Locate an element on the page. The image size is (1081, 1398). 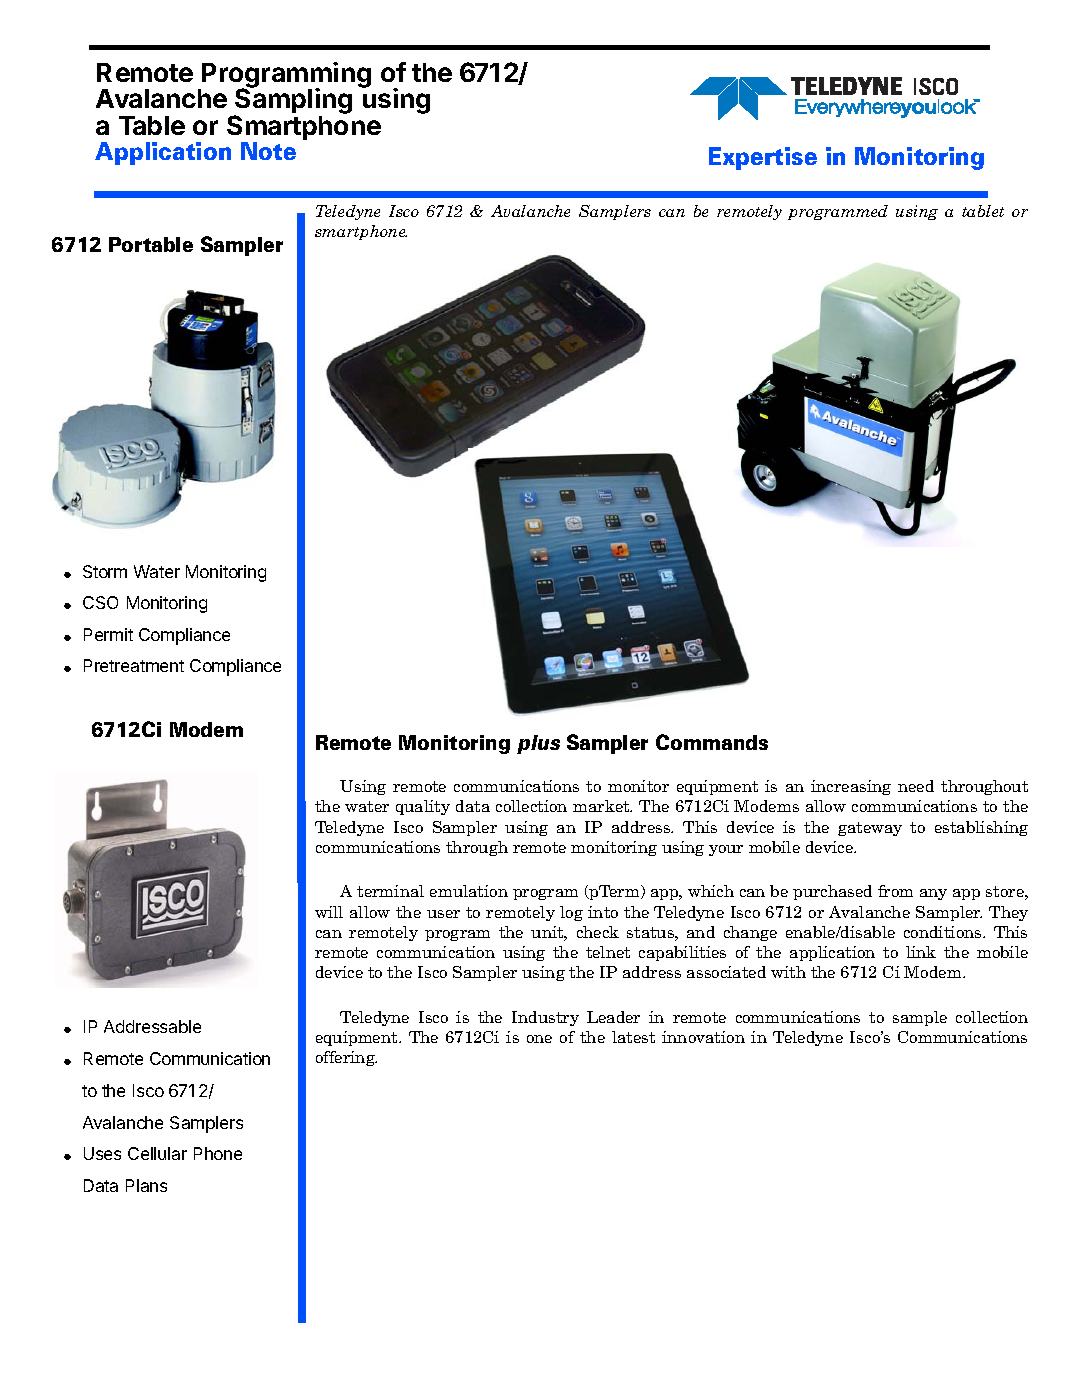
need is located at coordinates (916, 786).
